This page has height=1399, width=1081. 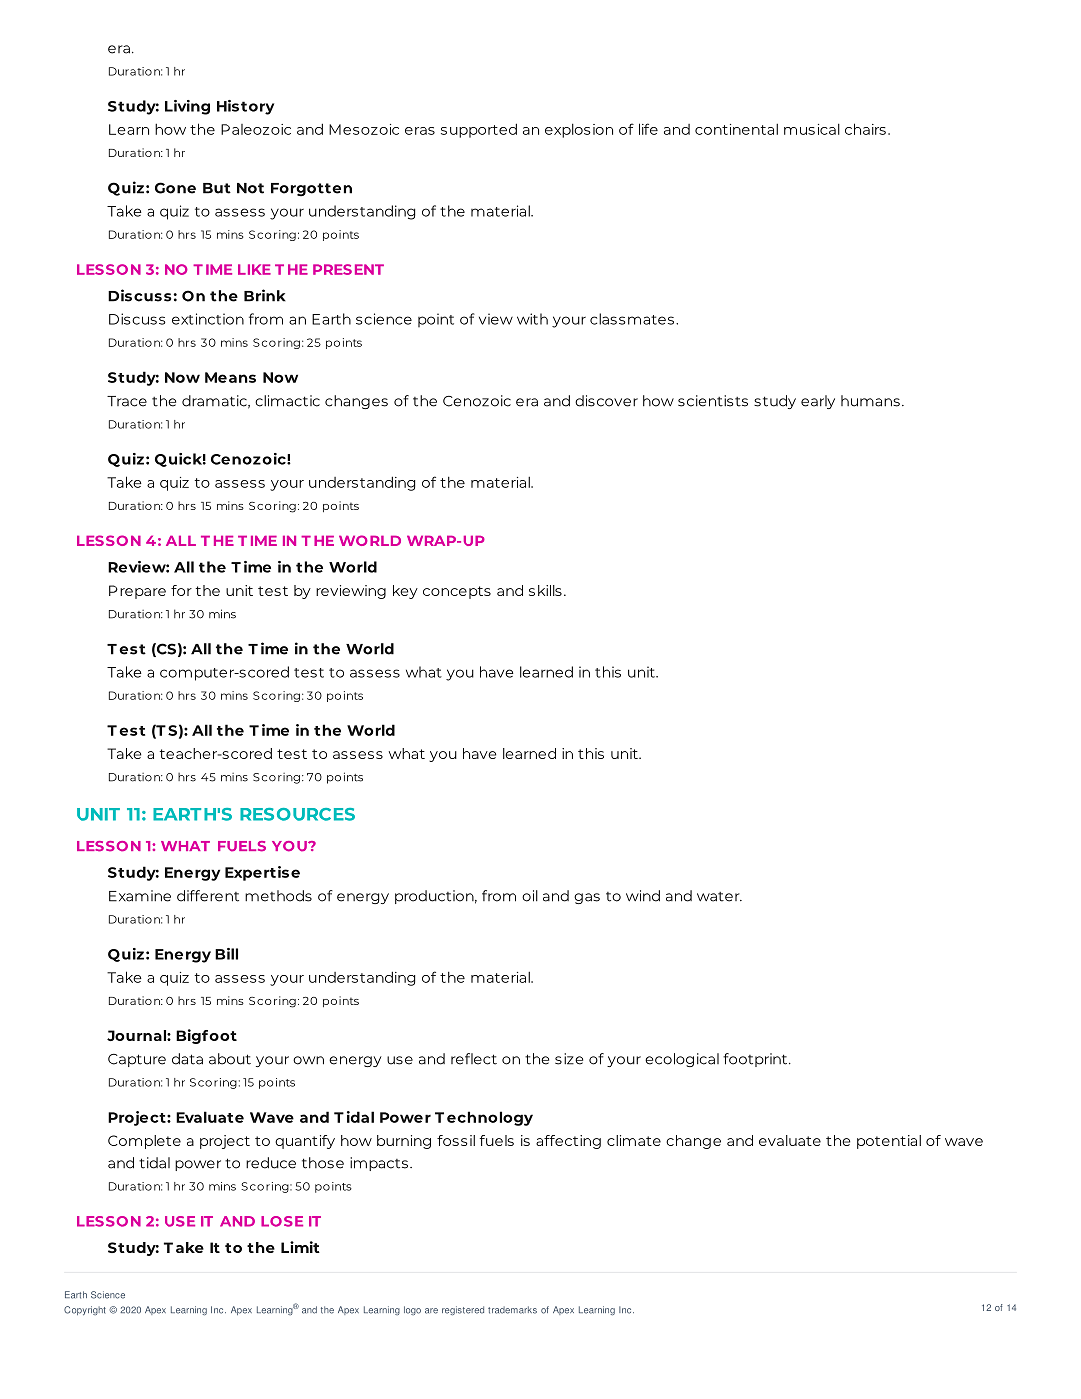 I want to click on Trace, so click(x=127, y=401).
